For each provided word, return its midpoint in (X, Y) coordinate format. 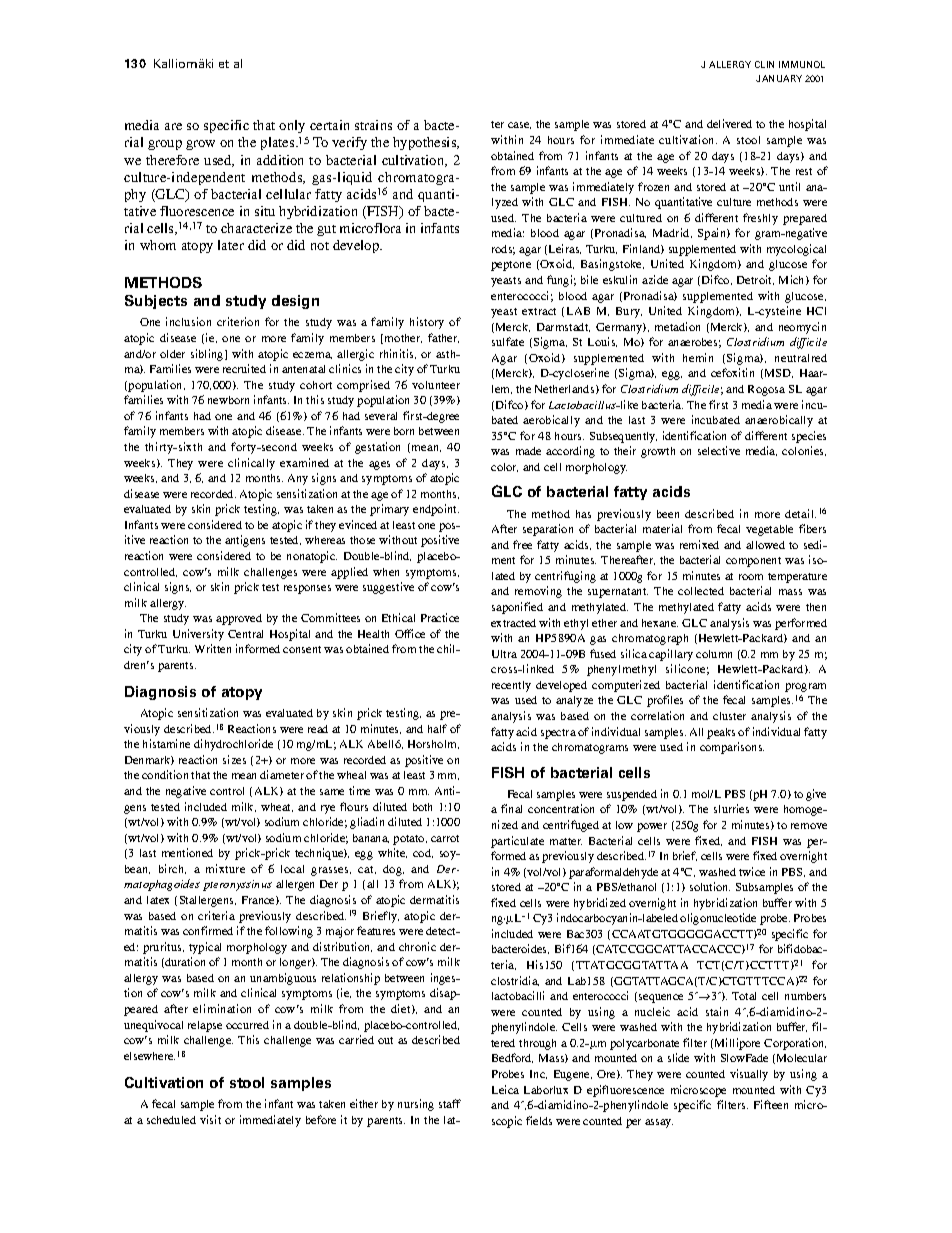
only (292, 126)
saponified (517, 608)
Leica (505, 1089)
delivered (729, 123)
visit (210, 1119)
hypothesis (426, 143)
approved (239, 619)
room (751, 577)
